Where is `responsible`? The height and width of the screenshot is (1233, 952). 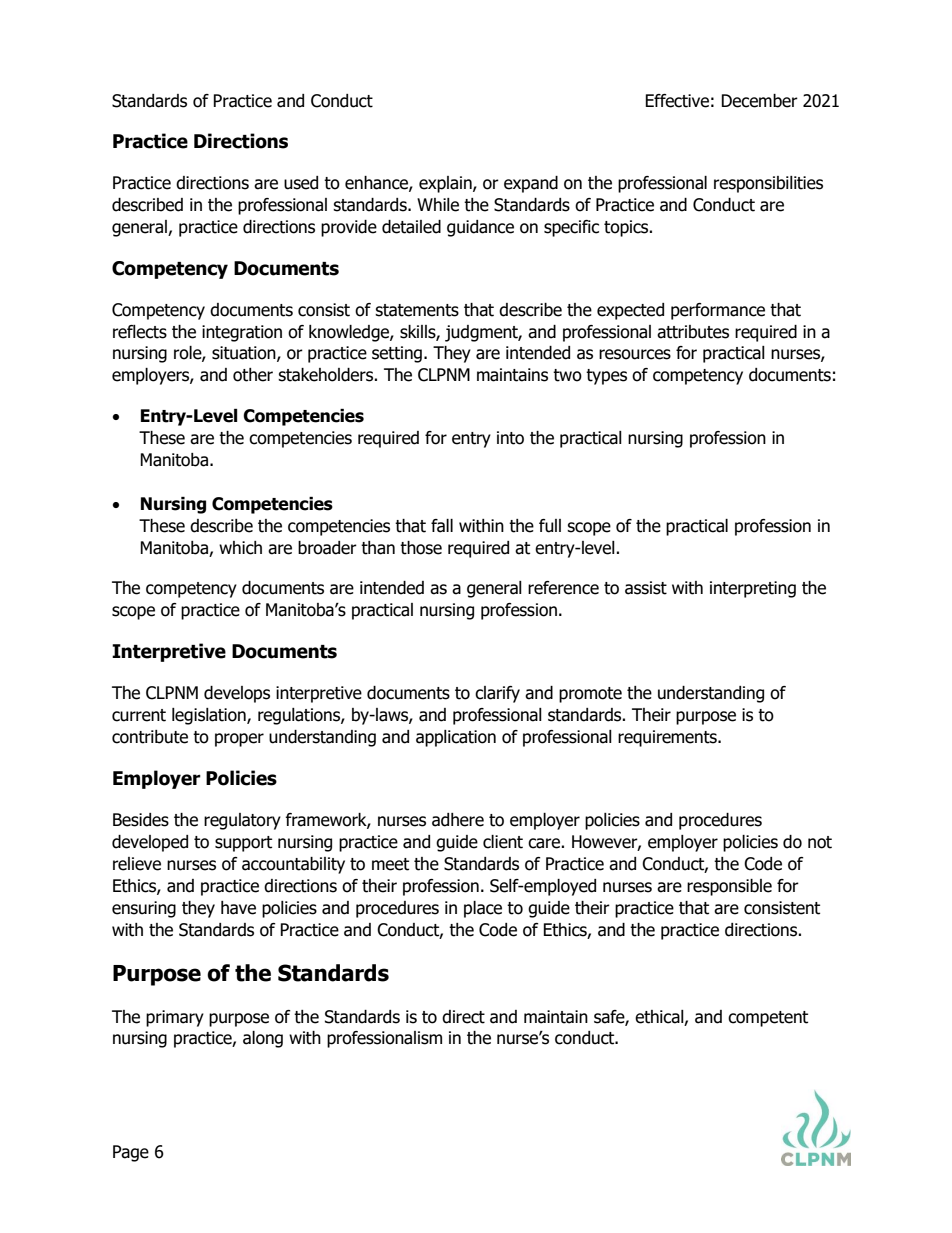 responsible is located at coordinates (729, 887).
